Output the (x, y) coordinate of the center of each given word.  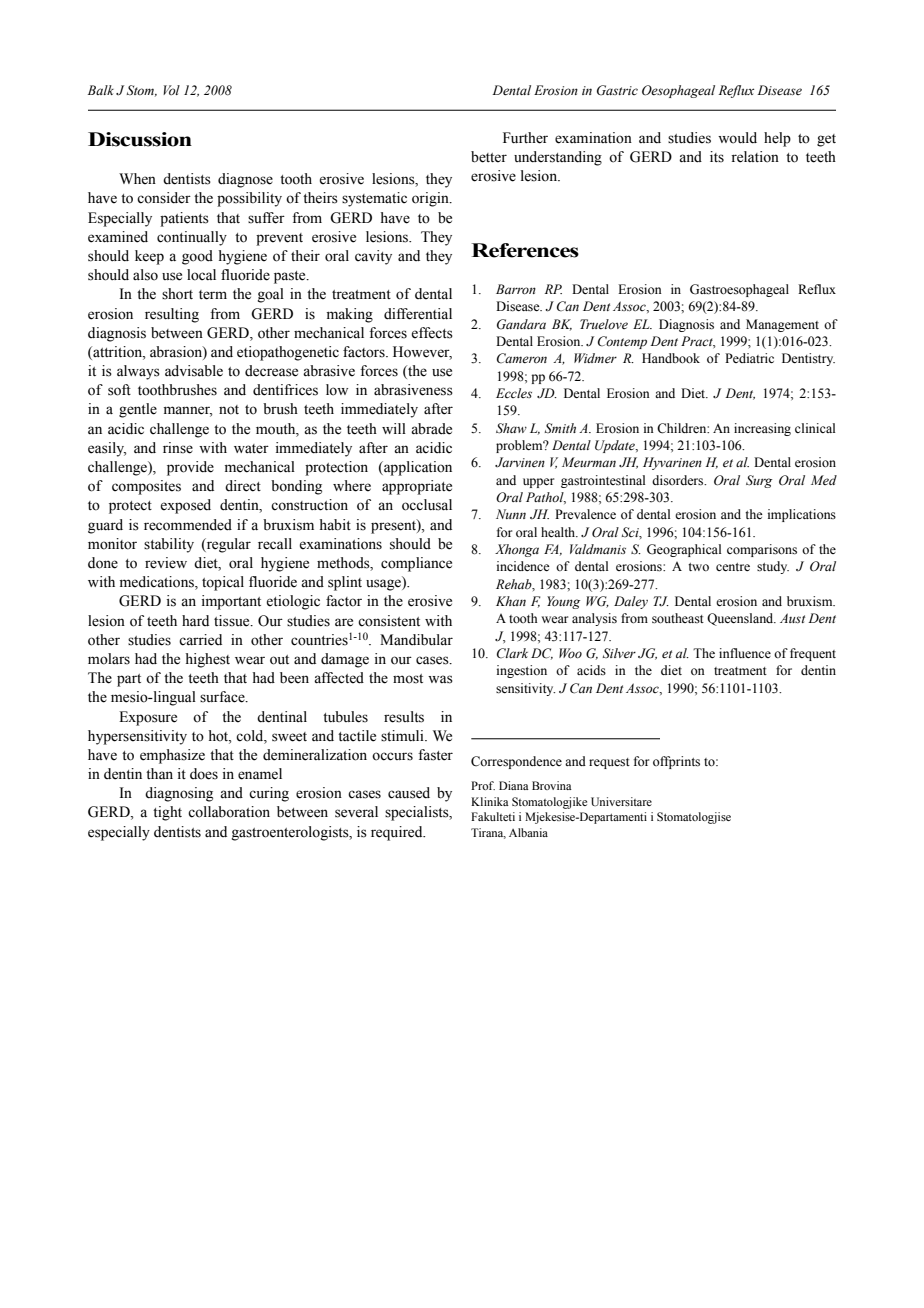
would (737, 138)
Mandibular (416, 640)
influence (745, 653)
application (417, 468)
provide (190, 468)
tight (167, 813)
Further (525, 138)
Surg (759, 481)
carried (200, 640)
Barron (516, 289)
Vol (171, 90)
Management (782, 325)
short (177, 294)
